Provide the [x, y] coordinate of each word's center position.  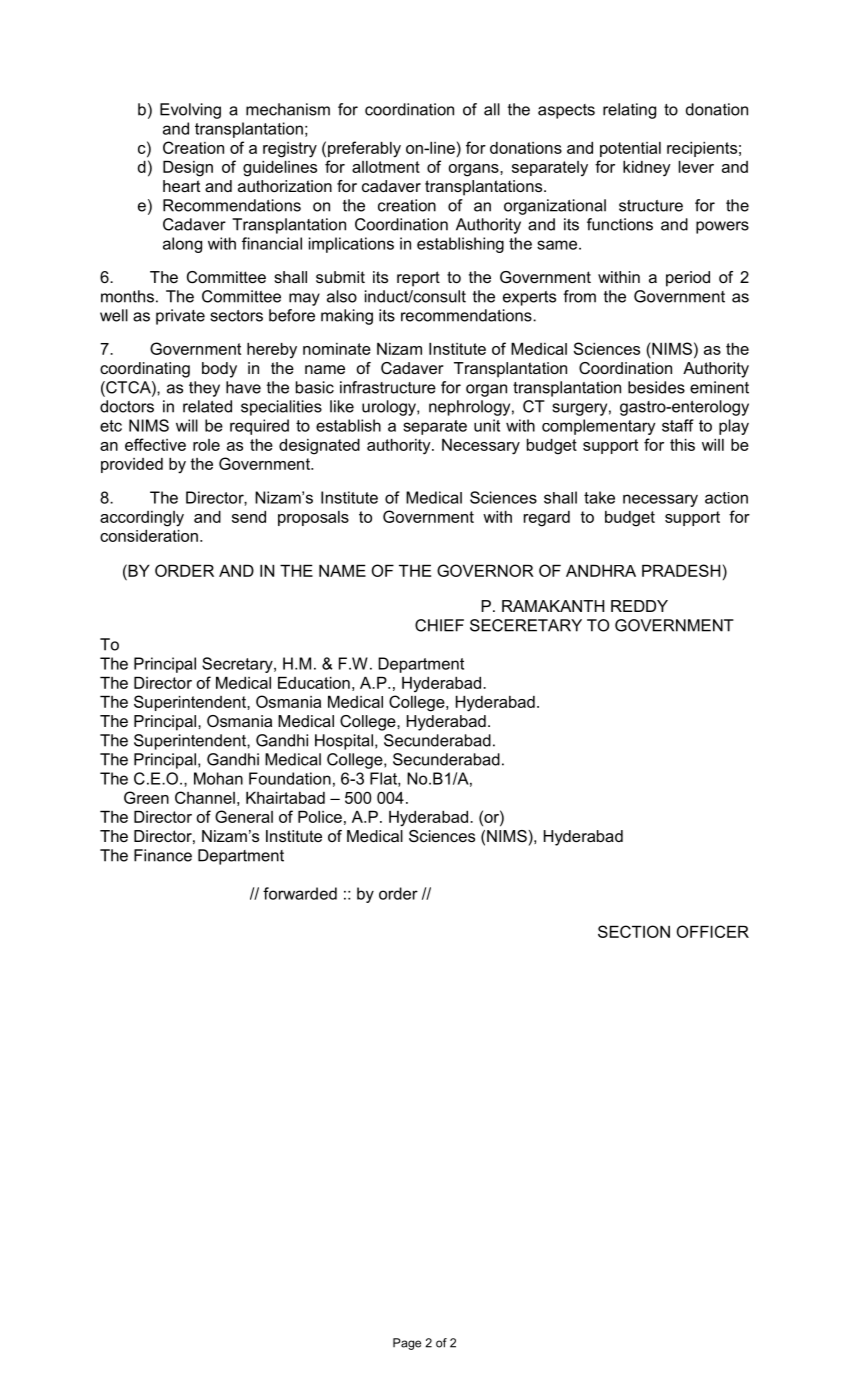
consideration [149, 536]
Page [407, 1344]
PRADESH [681, 570]
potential [630, 149]
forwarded [300, 893]
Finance [163, 855]
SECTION [634, 931]
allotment [386, 167]
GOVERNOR [485, 570]
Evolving [190, 111]
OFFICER [713, 931]
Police [320, 817]
